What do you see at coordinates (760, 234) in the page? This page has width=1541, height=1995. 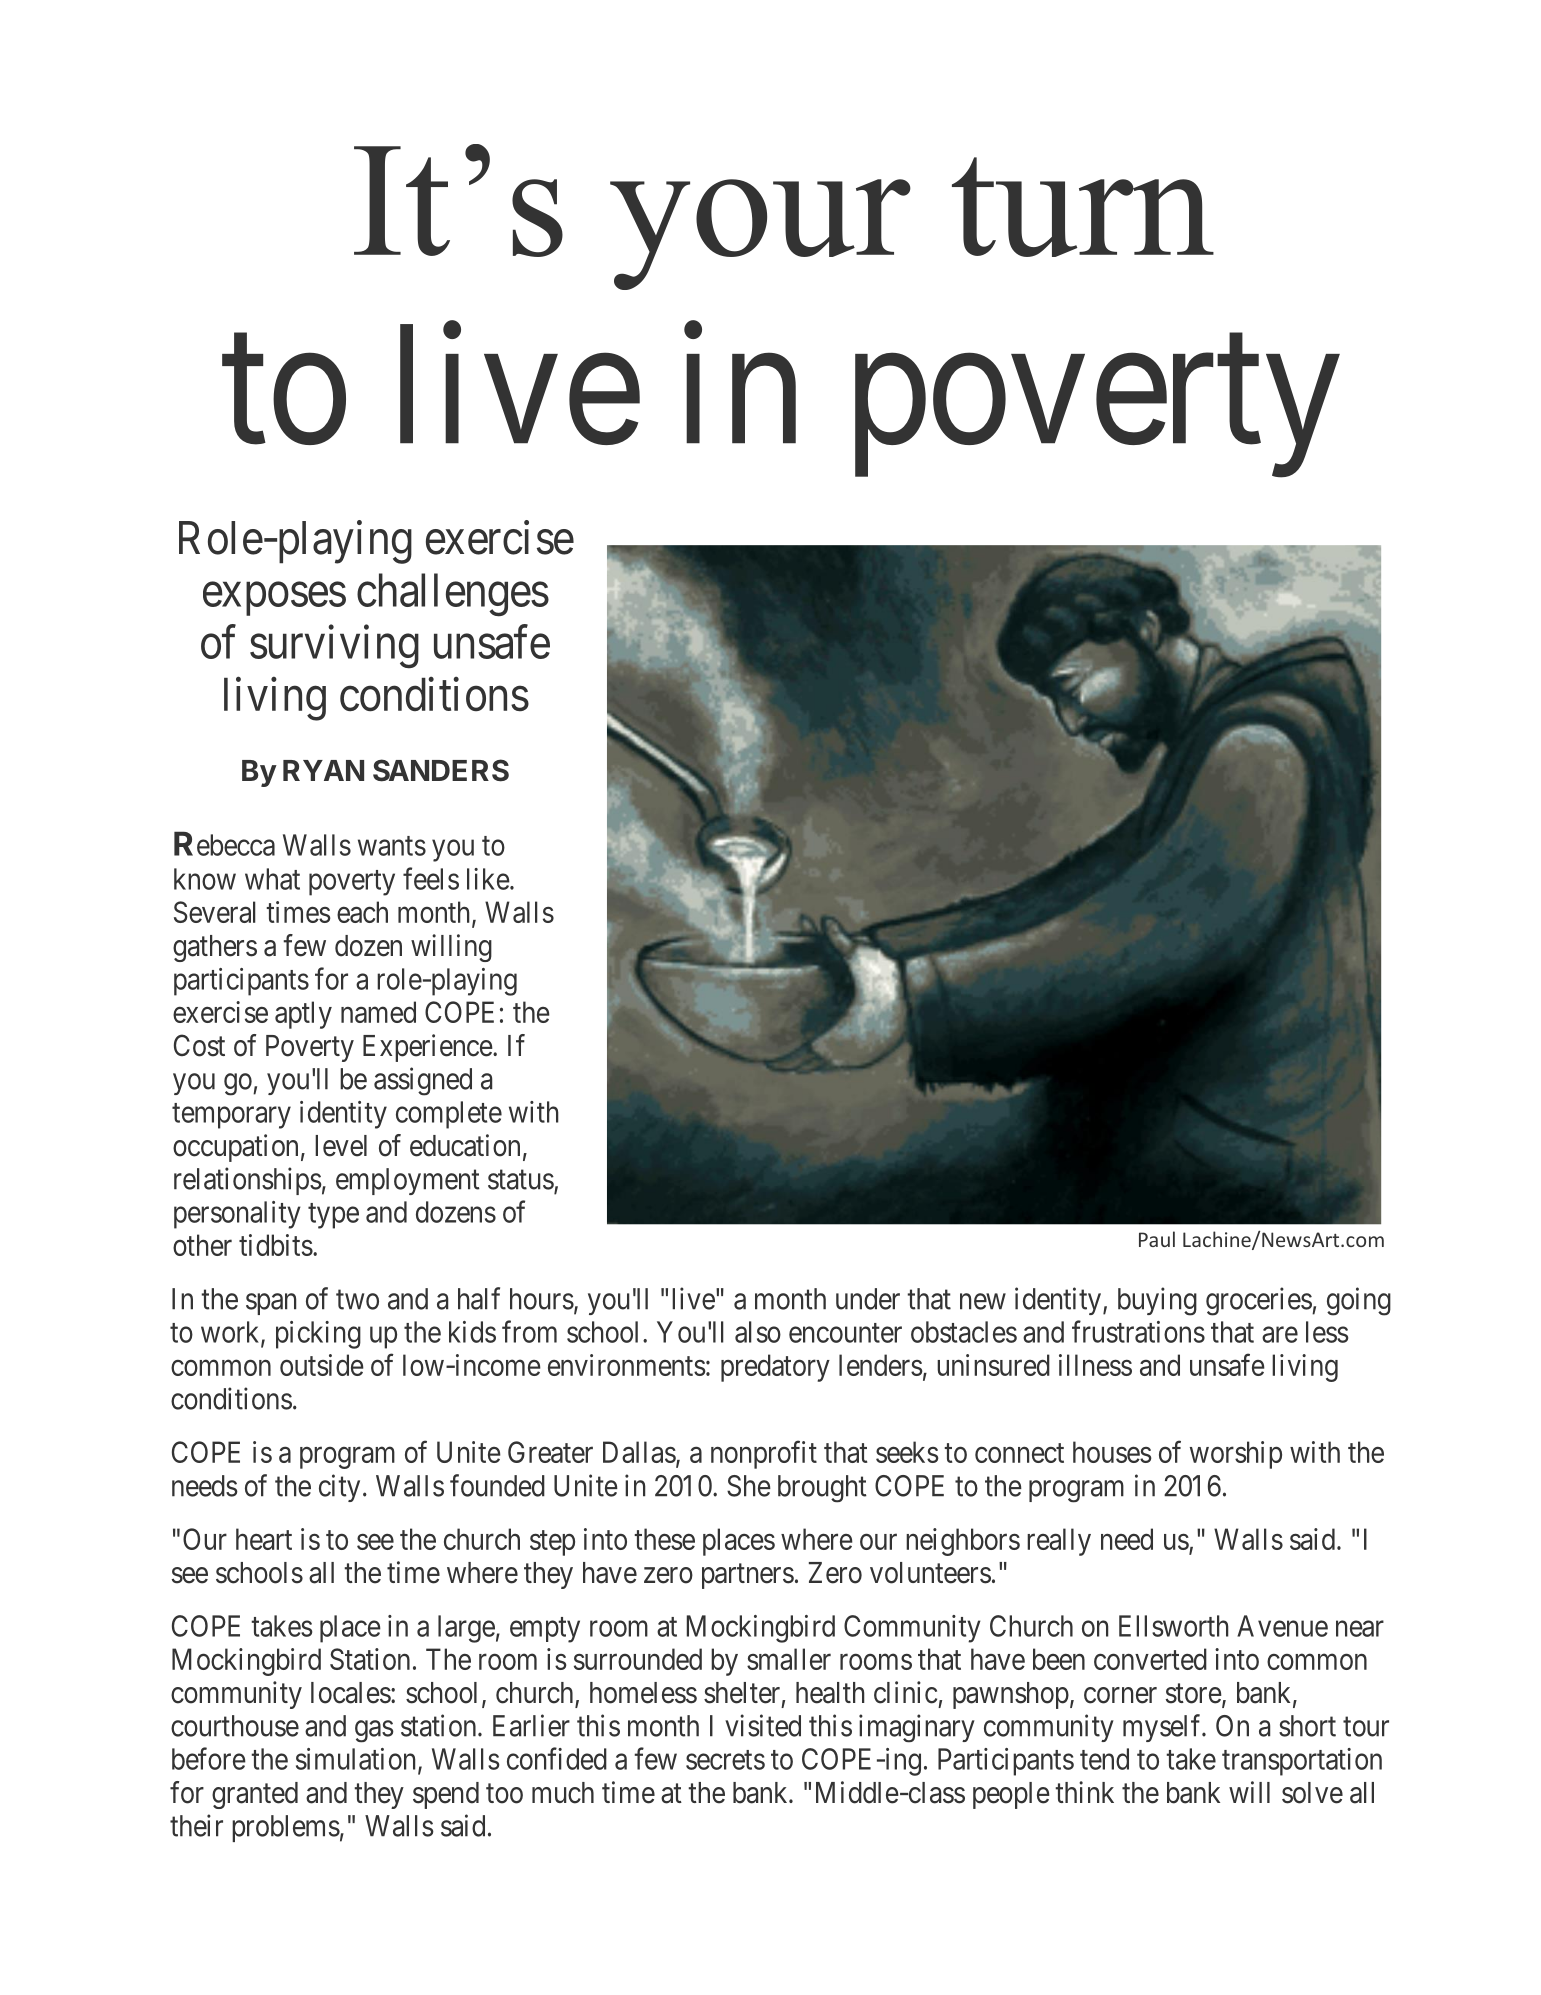 I see `your` at bounding box center [760, 234].
